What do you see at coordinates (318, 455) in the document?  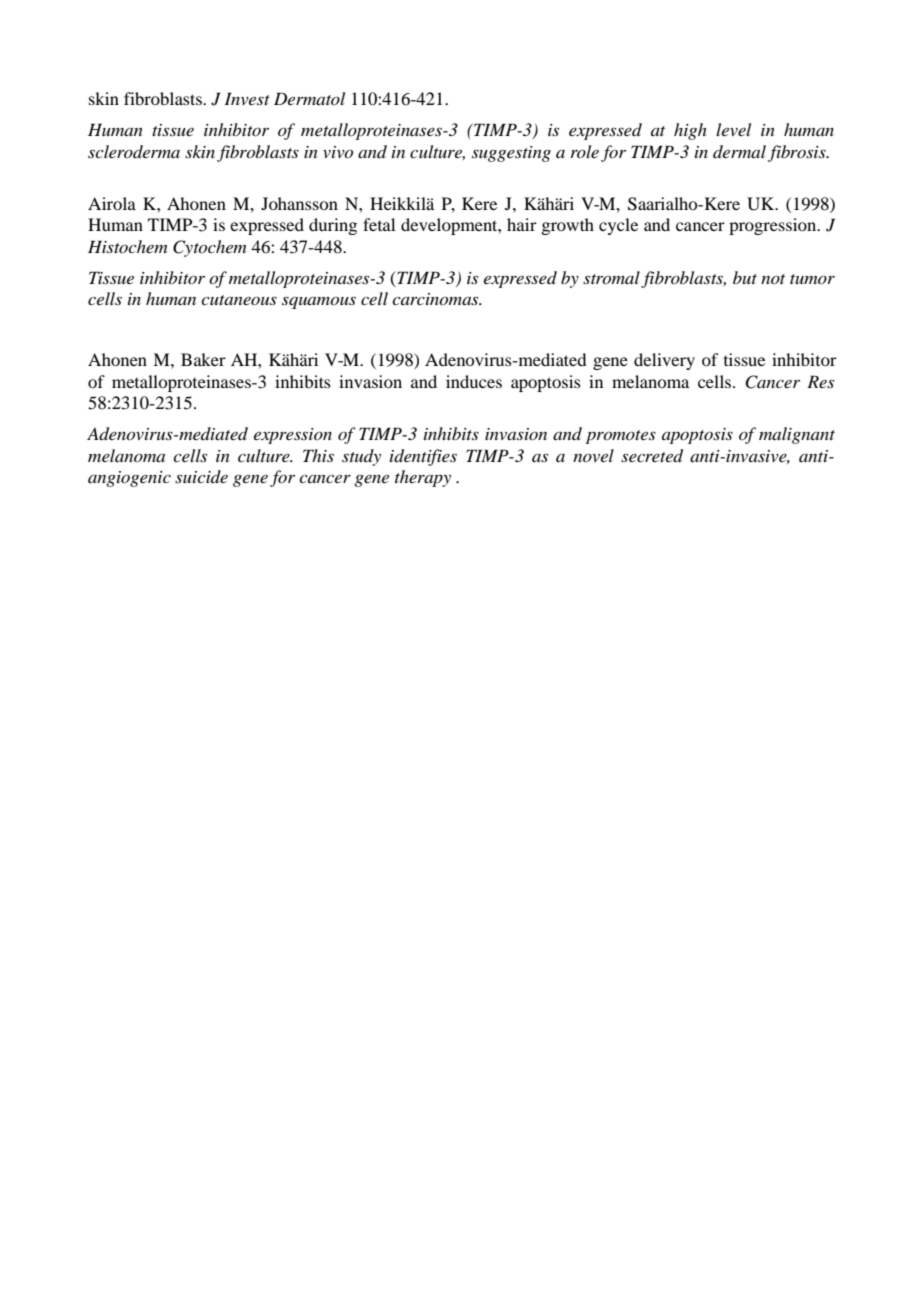 I see `This` at bounding box center [318, 455].
